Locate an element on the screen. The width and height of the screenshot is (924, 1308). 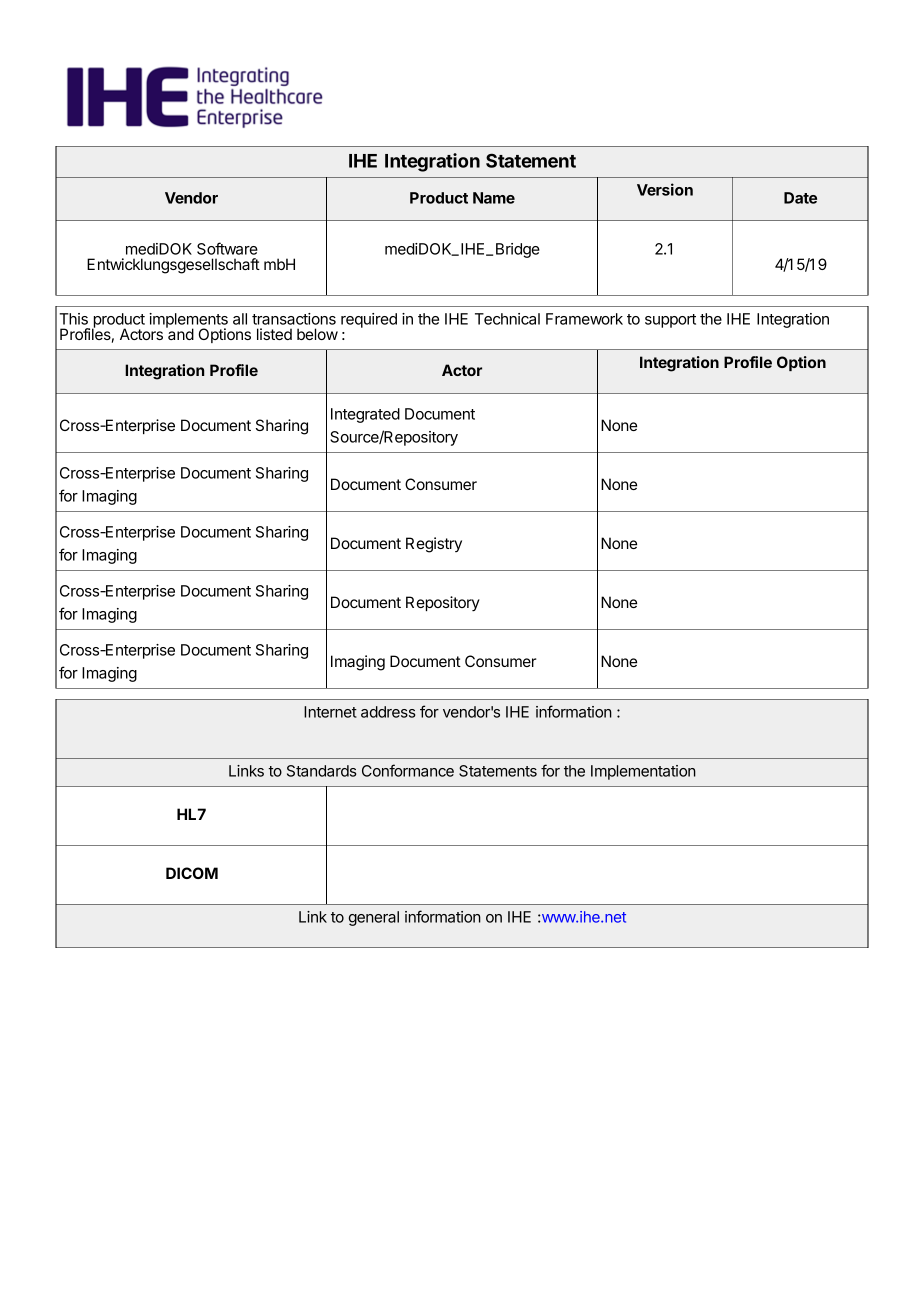
Version is located at coordinates (665, 189).
